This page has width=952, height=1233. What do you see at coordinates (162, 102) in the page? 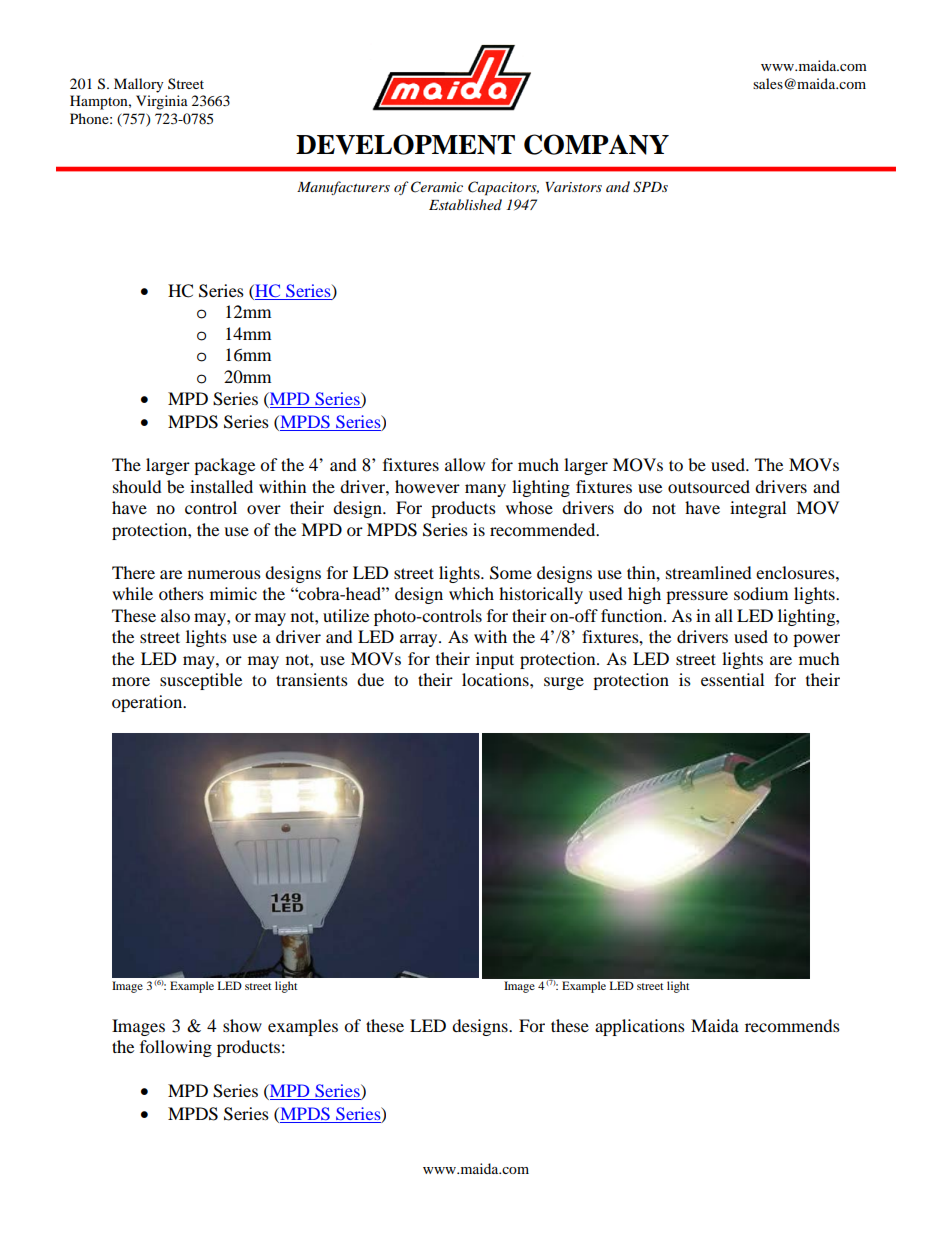
I see `Virginia` at bounding box center [162, 102].
